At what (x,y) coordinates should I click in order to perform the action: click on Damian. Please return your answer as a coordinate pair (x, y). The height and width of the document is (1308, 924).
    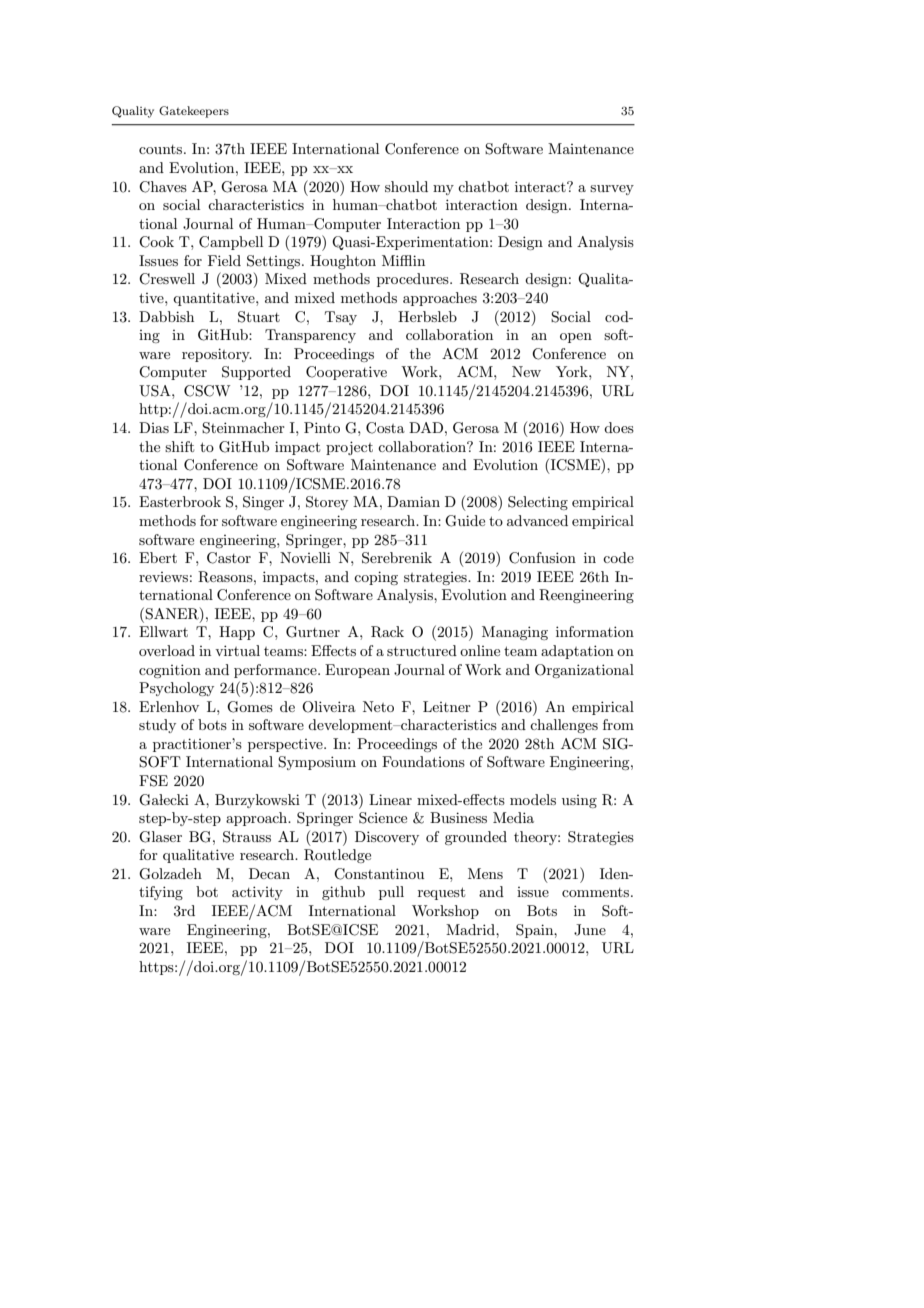
    Looking at the image, I should click on (413, 501).
